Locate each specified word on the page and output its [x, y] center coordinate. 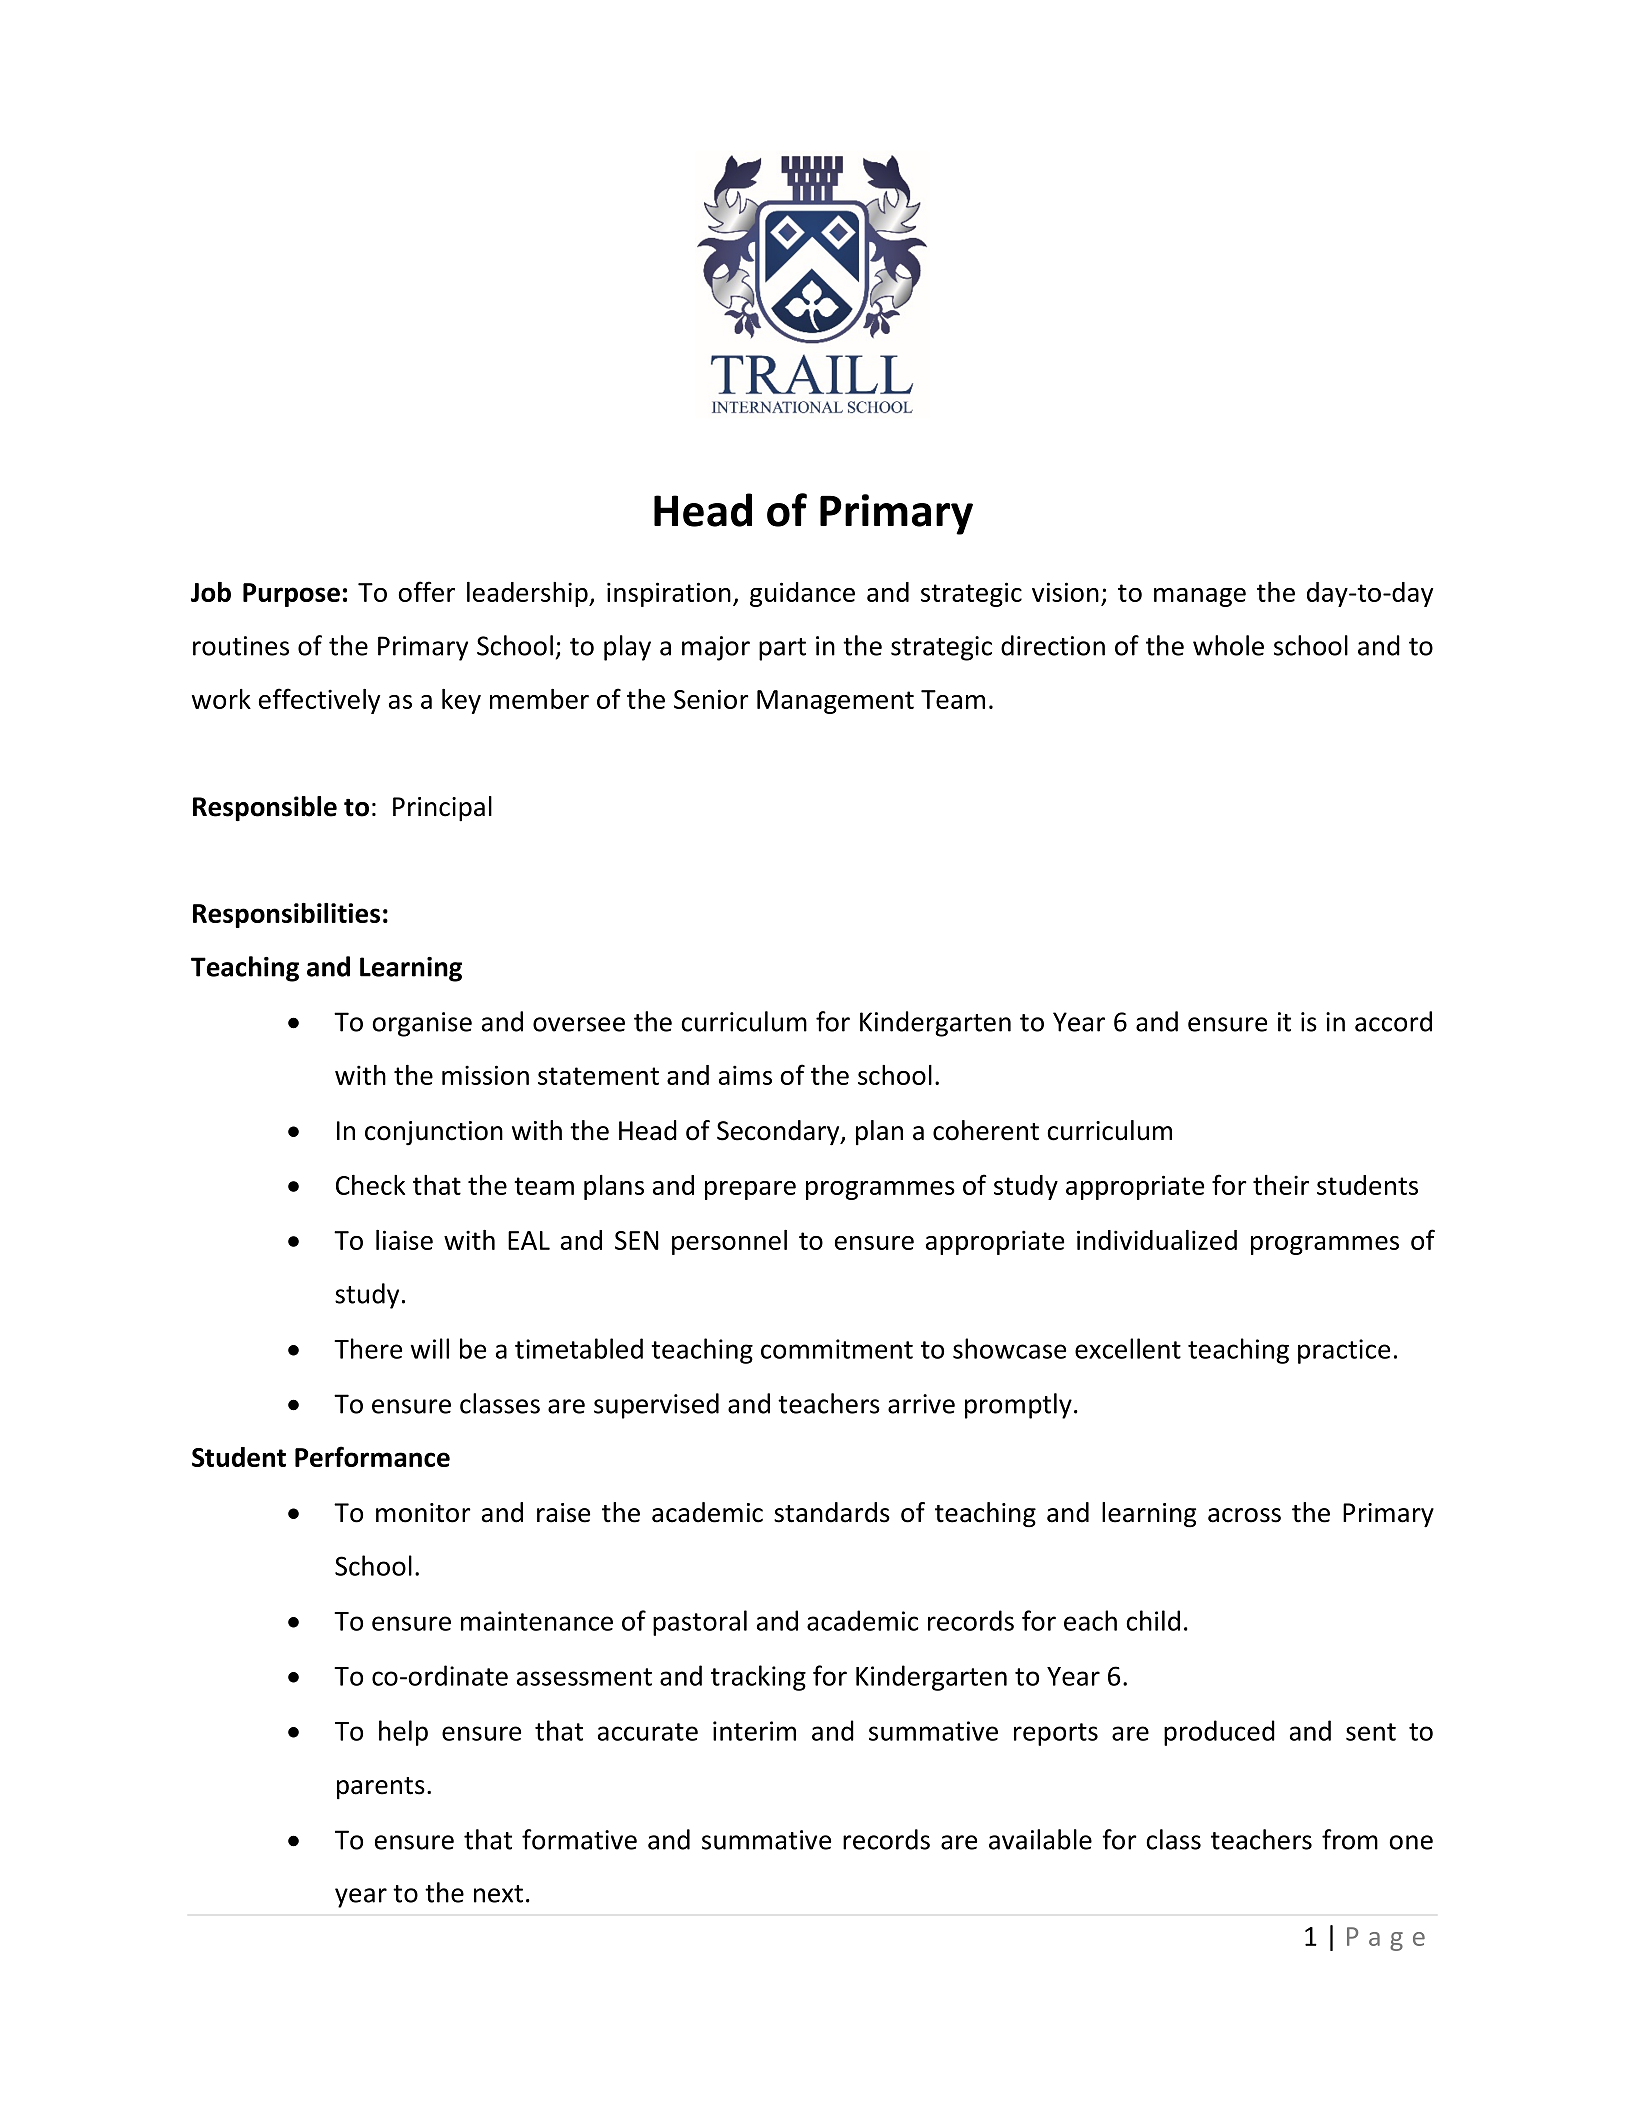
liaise [404, 1240]
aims [745, 1075]
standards [832, 1512]
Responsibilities [286, 915]
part [782, 649]
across [1244, 1515]
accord [1393, 1021]
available [1040, 1839]
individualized [1157, 1240]
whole [1228, 645]
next [498, 1894]
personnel [729, 1242]
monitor [423, 1513]
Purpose [291, 595]
